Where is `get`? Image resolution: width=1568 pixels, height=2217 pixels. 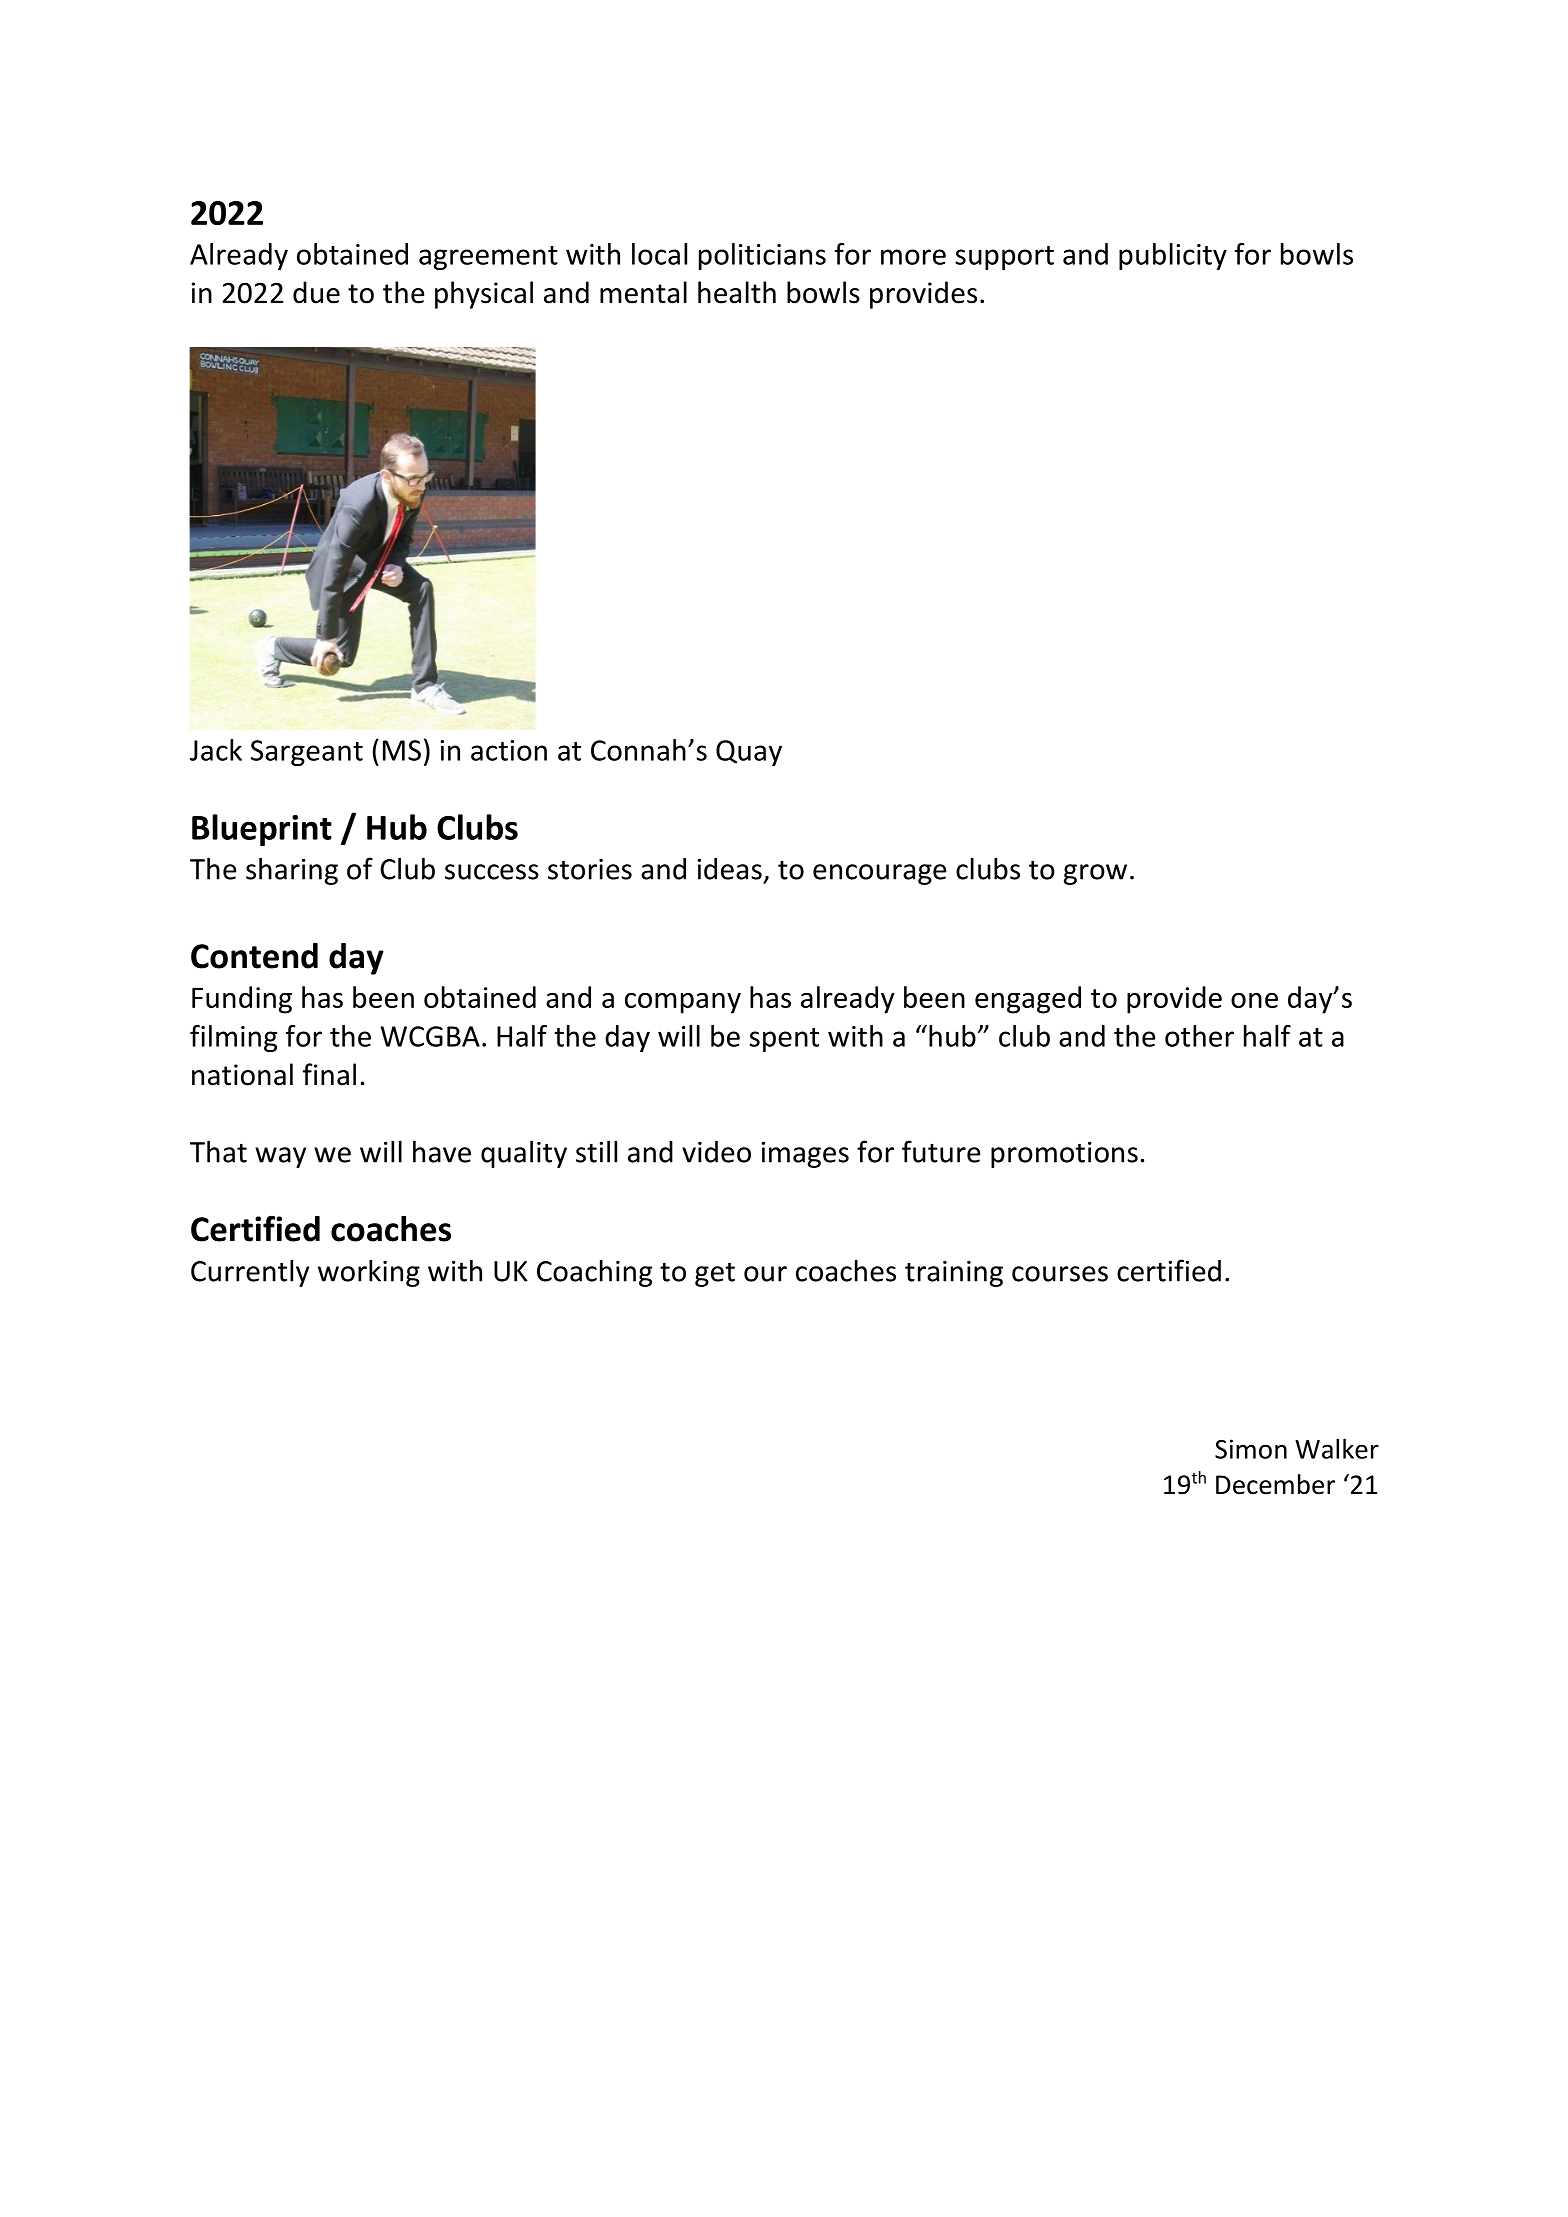 get is located at coordinates (715, 1274).
